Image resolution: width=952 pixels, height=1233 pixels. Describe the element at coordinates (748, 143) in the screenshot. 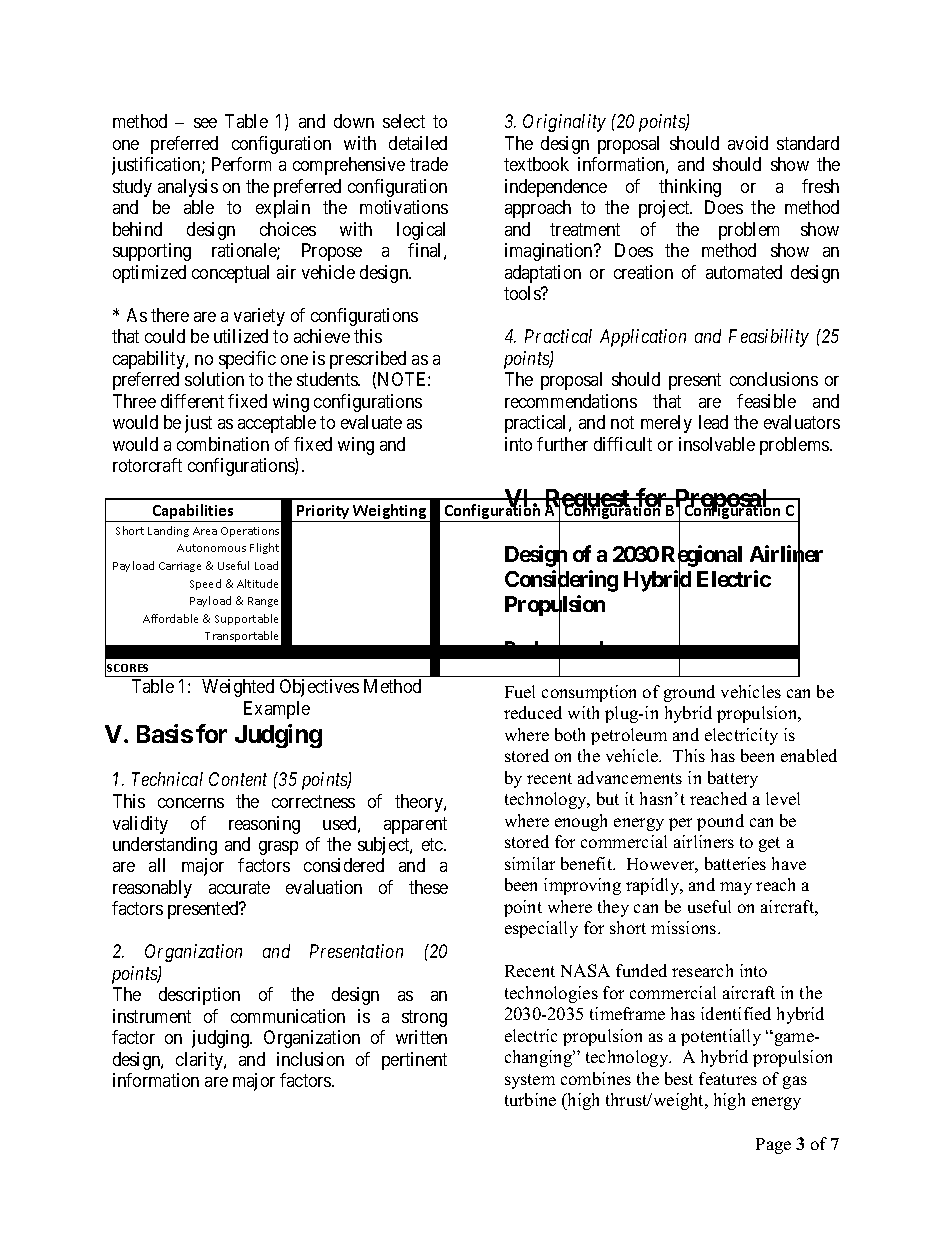

I see `avoid` at that location.
